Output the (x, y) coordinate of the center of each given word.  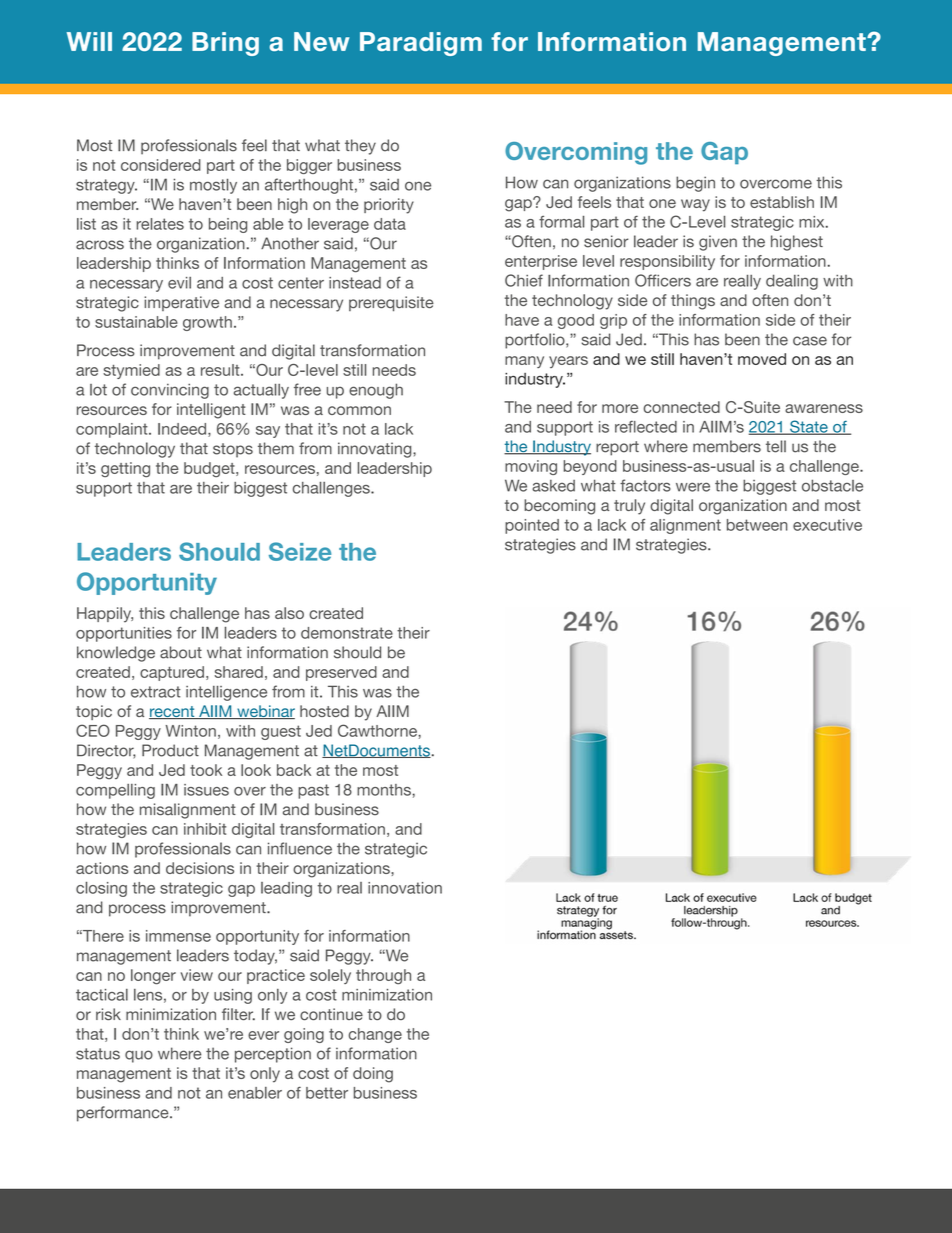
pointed (532, 526)
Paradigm (421, 44)
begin (695, 184)
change (375, 1035)
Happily (105, 615)
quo (139, 1056)
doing (373, 1075)
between (757, 525)
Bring (225, 44)
